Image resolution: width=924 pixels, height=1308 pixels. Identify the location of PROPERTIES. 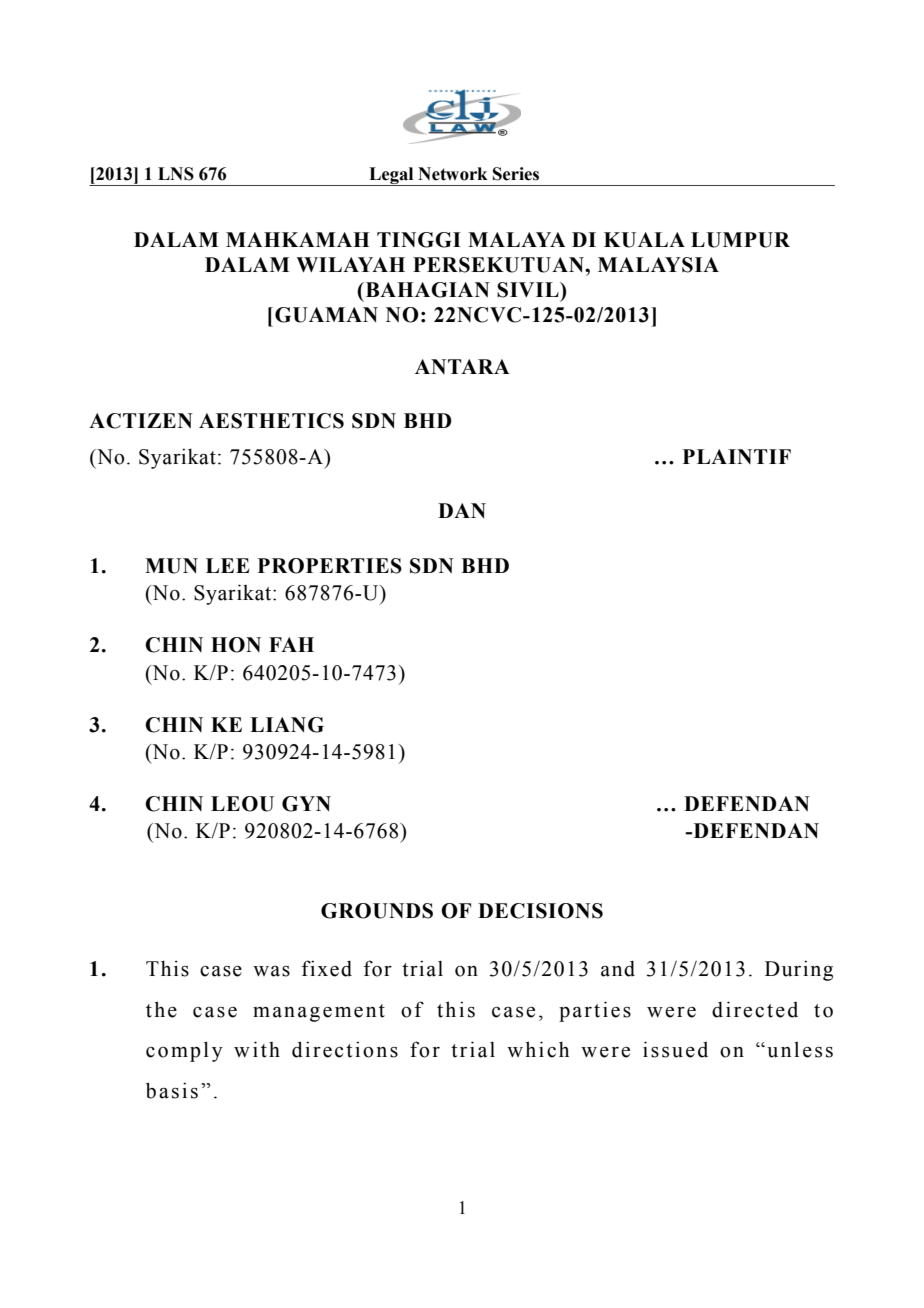
(330, 566).
